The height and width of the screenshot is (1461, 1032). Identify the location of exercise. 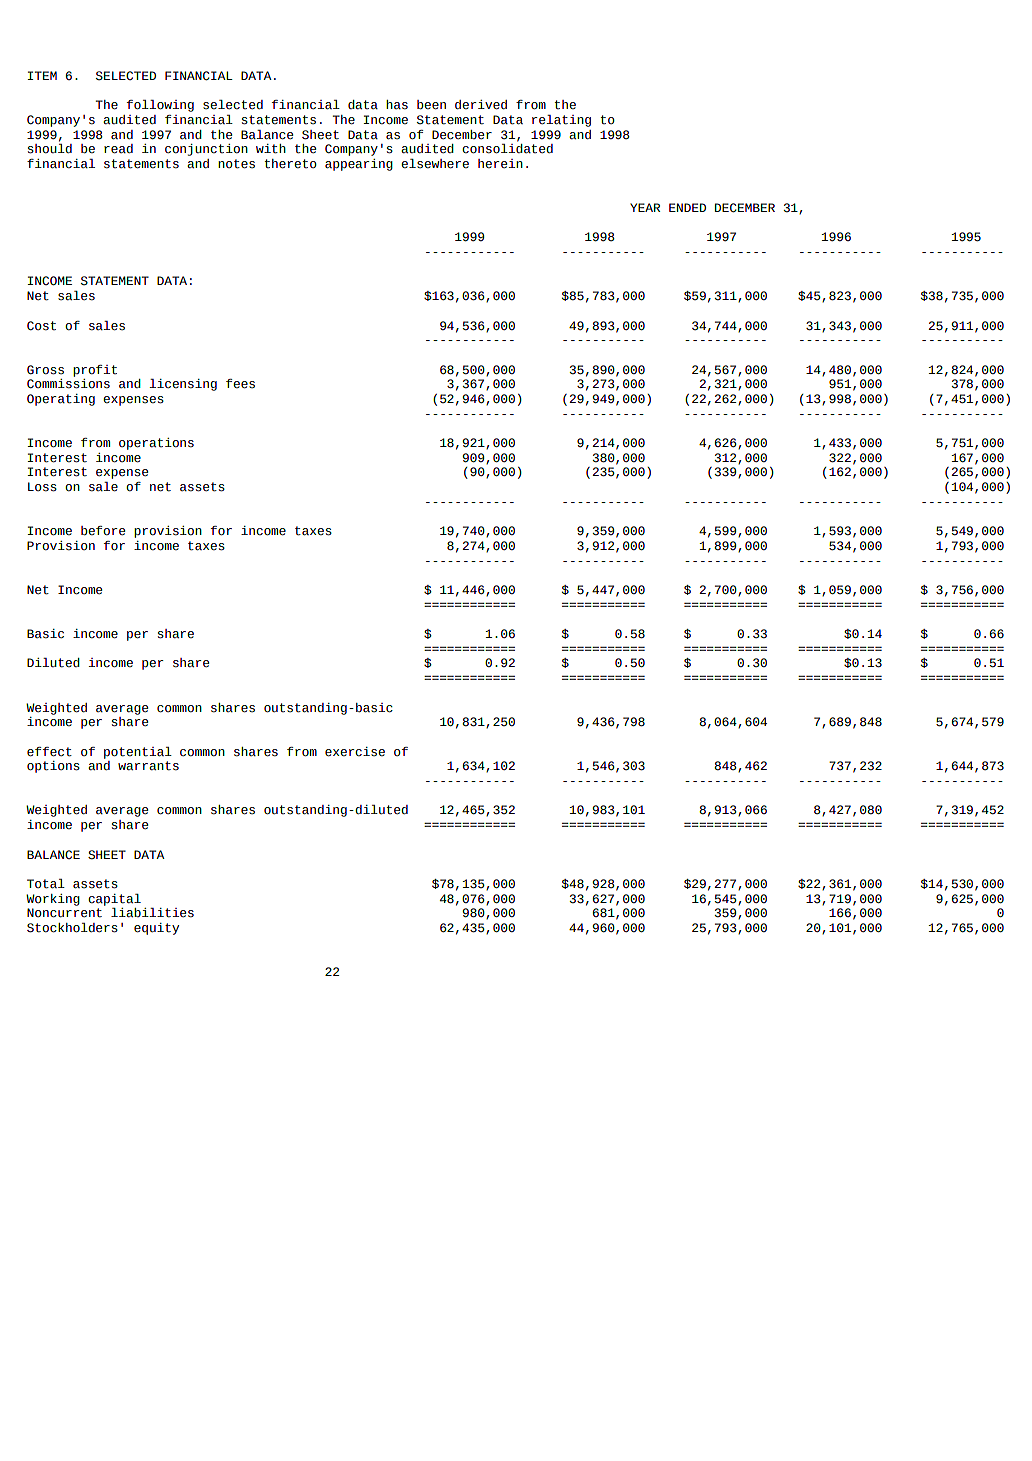
(355, 752).
